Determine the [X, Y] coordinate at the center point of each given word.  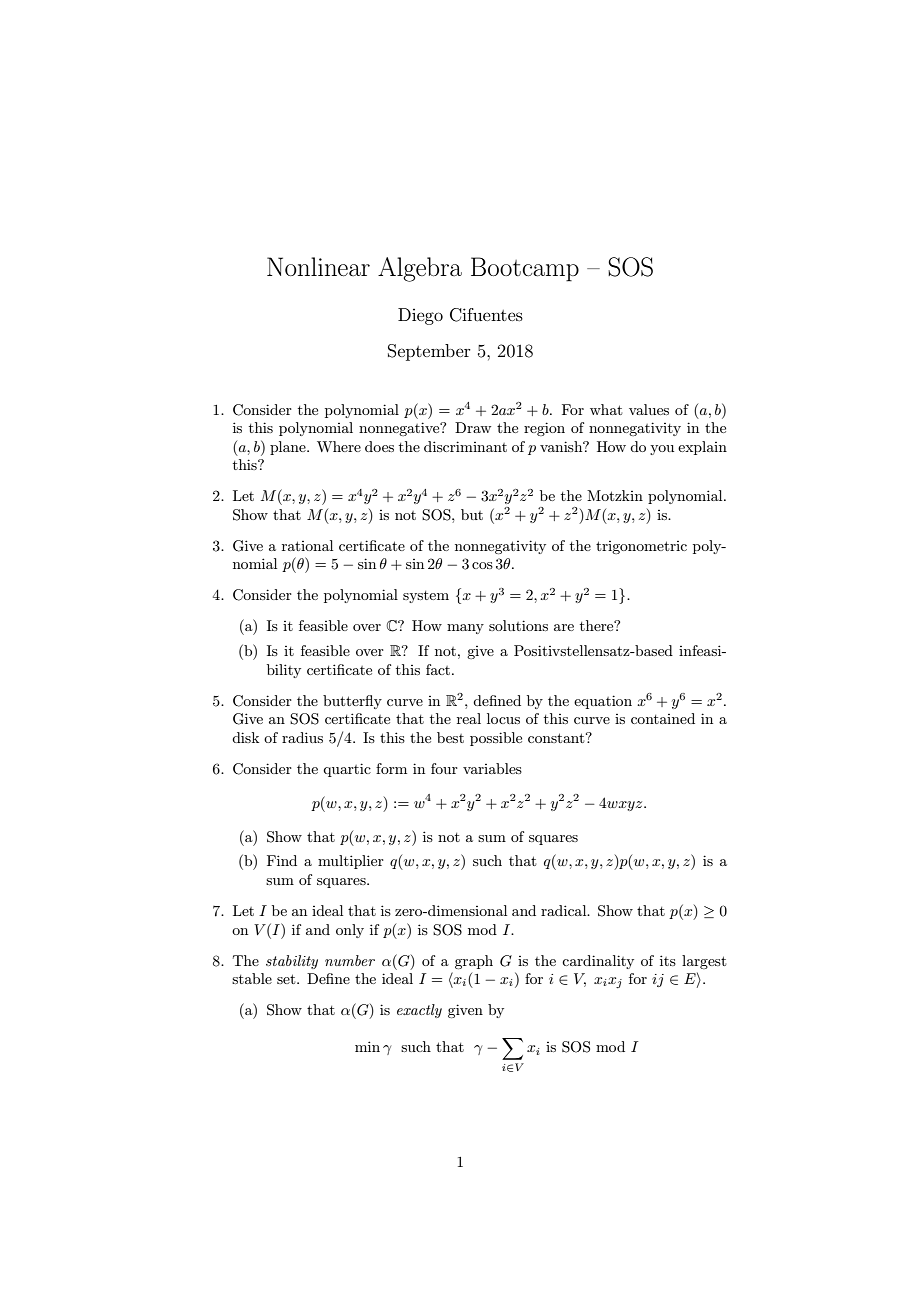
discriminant [465, 446]
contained [663, 718]
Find [282, 860]
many [465, 629]
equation [603, 702]
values [649, 409]
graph [474, 962]
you [662, 450]
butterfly [352, 702]
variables [492, 768]
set [287, 979]
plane [289, 448]
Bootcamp [525, 269]
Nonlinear [318, 266]
